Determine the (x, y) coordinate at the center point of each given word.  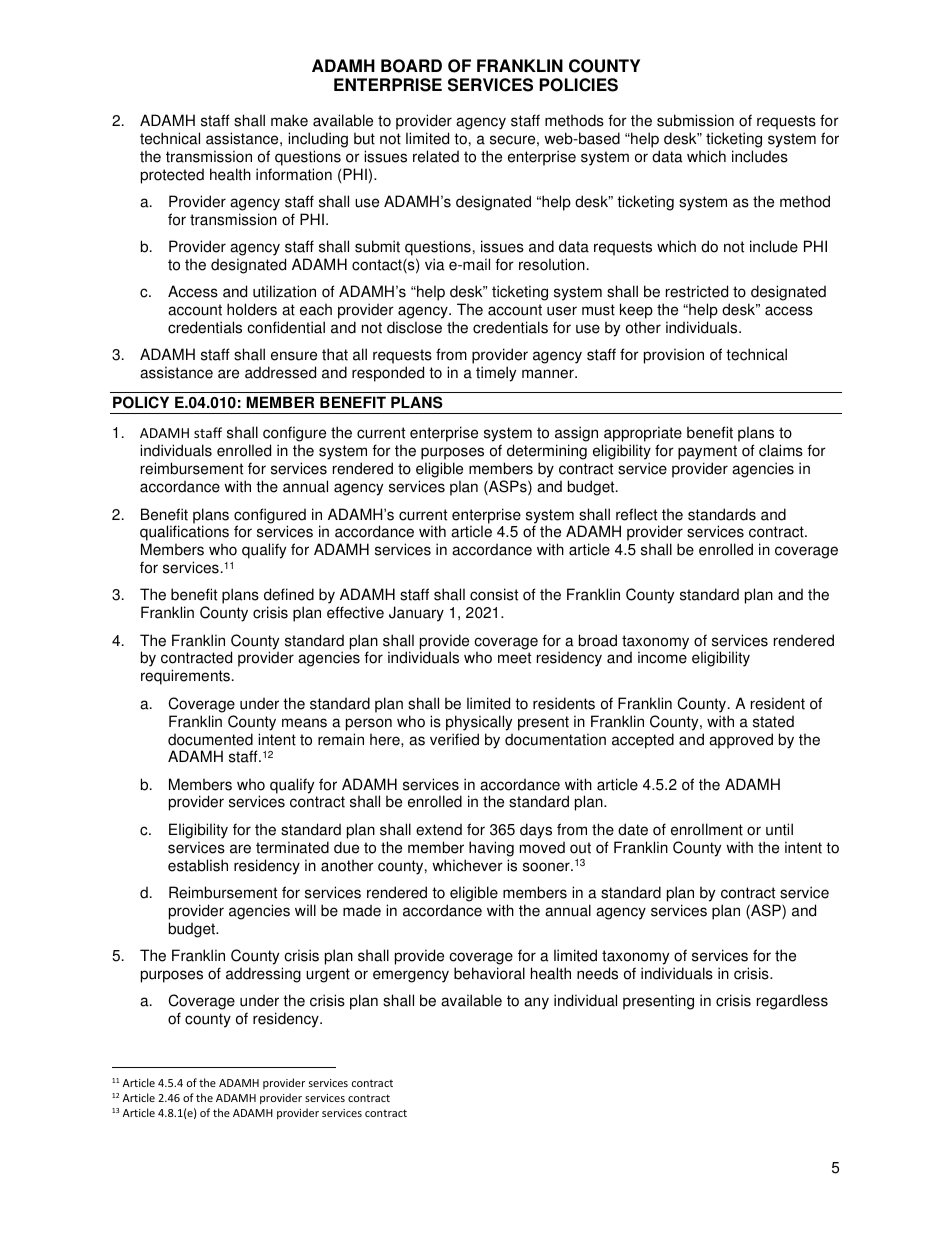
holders (252, 309)
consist (494, 594)
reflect (636, 514)
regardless (792, 1002)
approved (741, 741)
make (289, 120)
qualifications (184, 534)
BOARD (411, 66)
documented (210, 739)
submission (695, 120)
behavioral (489, 973)
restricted (697, 291)
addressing (263, 975)
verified (454, 739)
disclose (414, 327)
